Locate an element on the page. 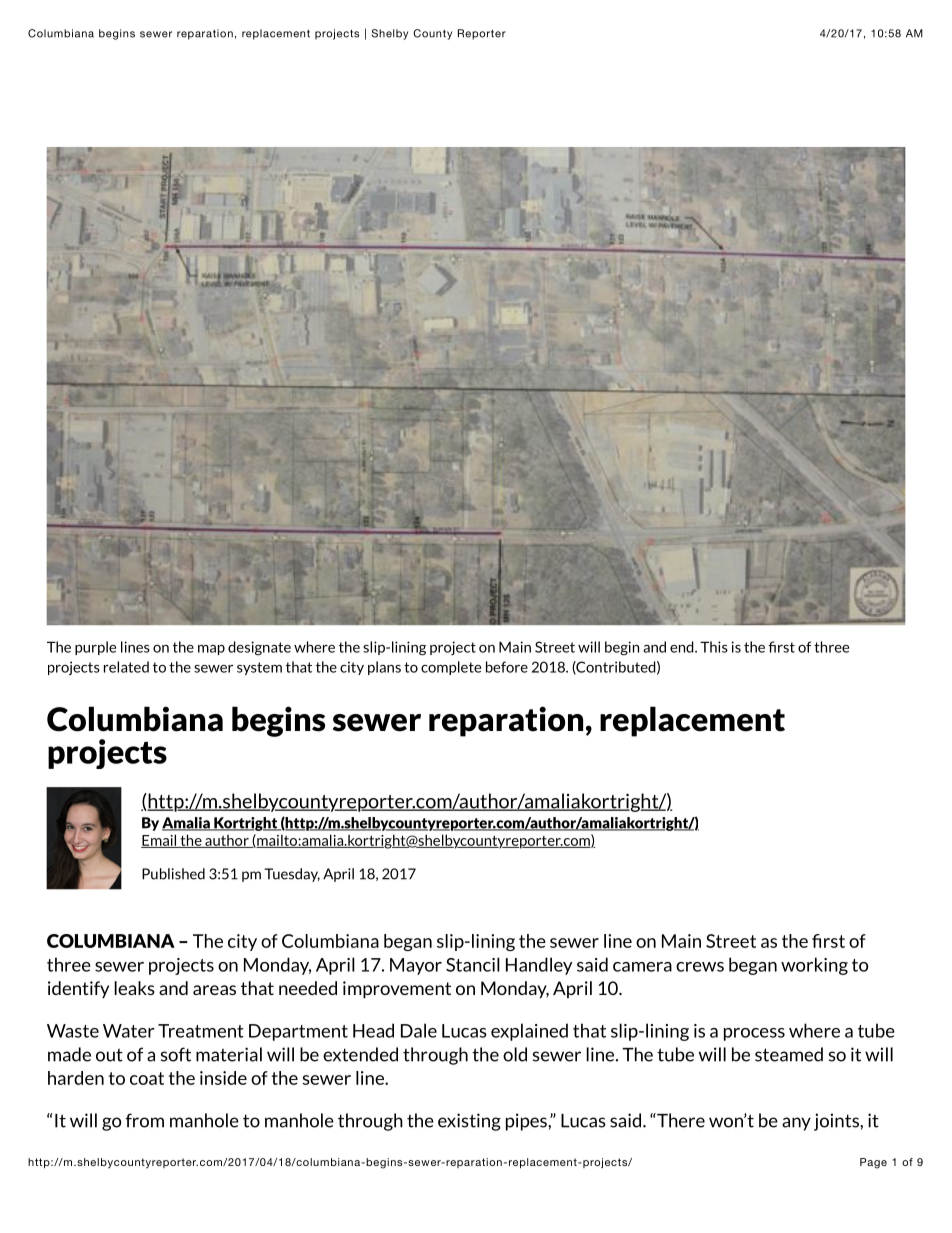 The image size is (952, 1233). This is located at coordinates (714, 647).
